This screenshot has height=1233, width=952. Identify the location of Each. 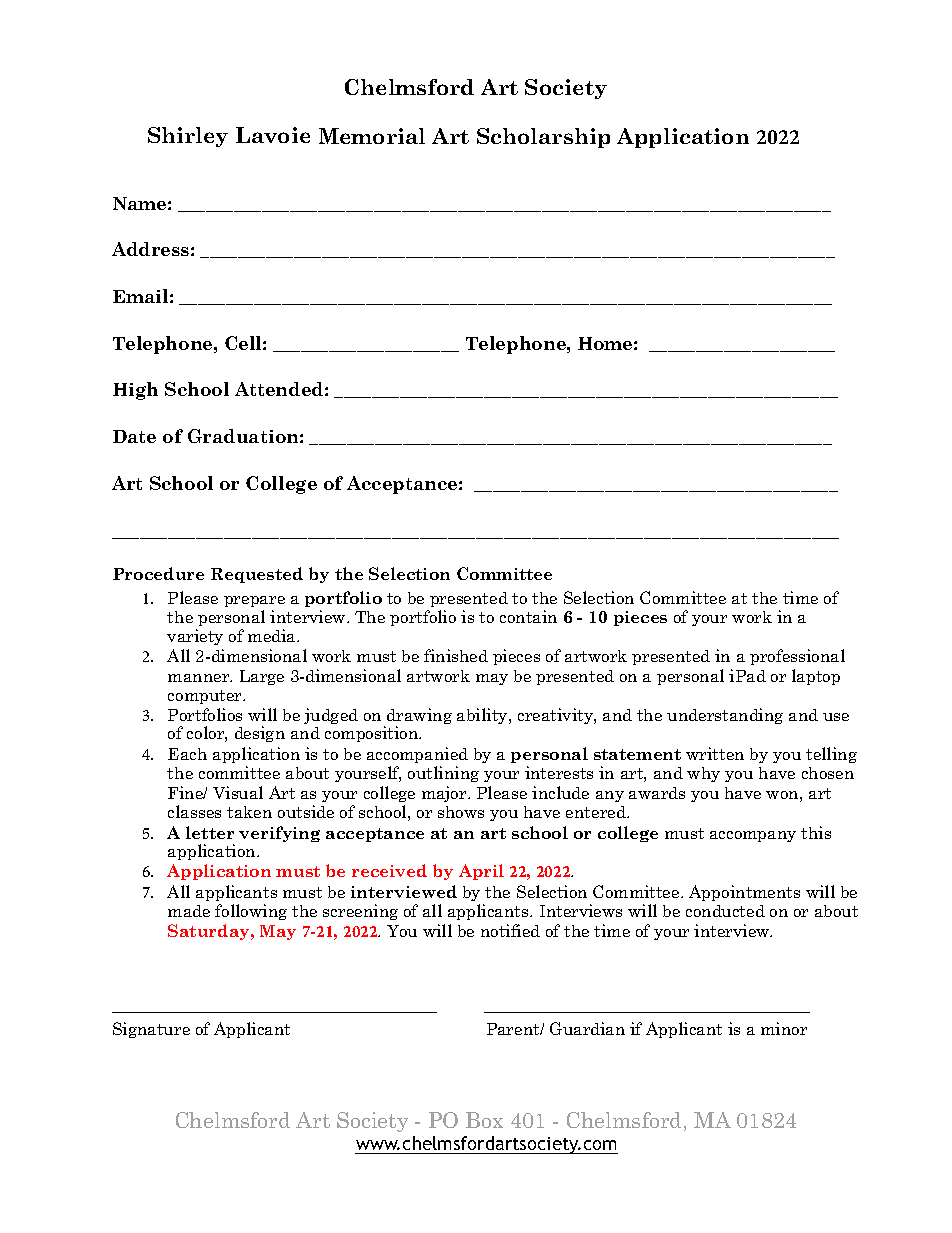
(187, 754).
